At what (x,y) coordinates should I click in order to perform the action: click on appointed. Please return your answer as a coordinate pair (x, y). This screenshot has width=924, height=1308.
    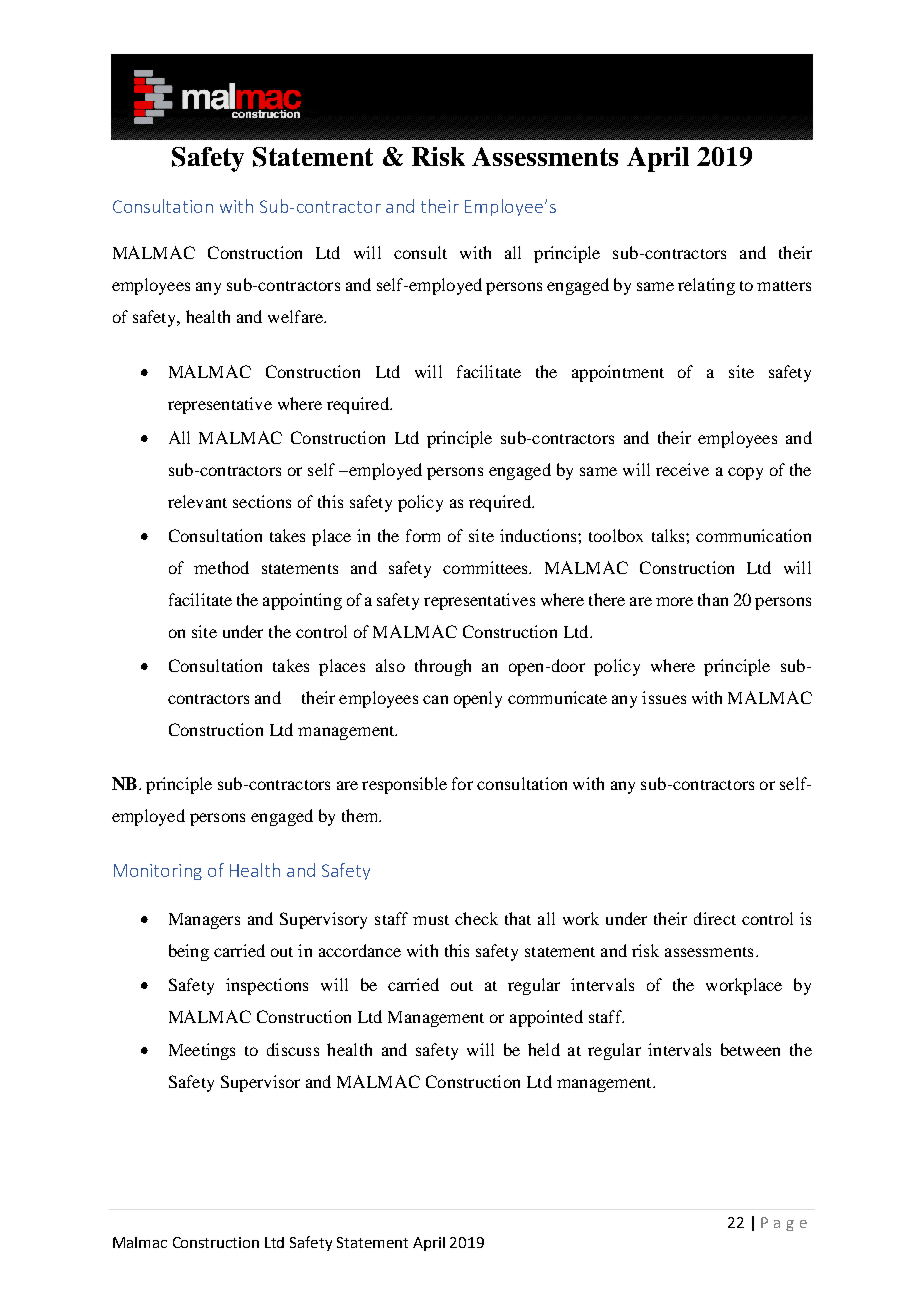
    Looking at the image, I should click on (546, 1018).
